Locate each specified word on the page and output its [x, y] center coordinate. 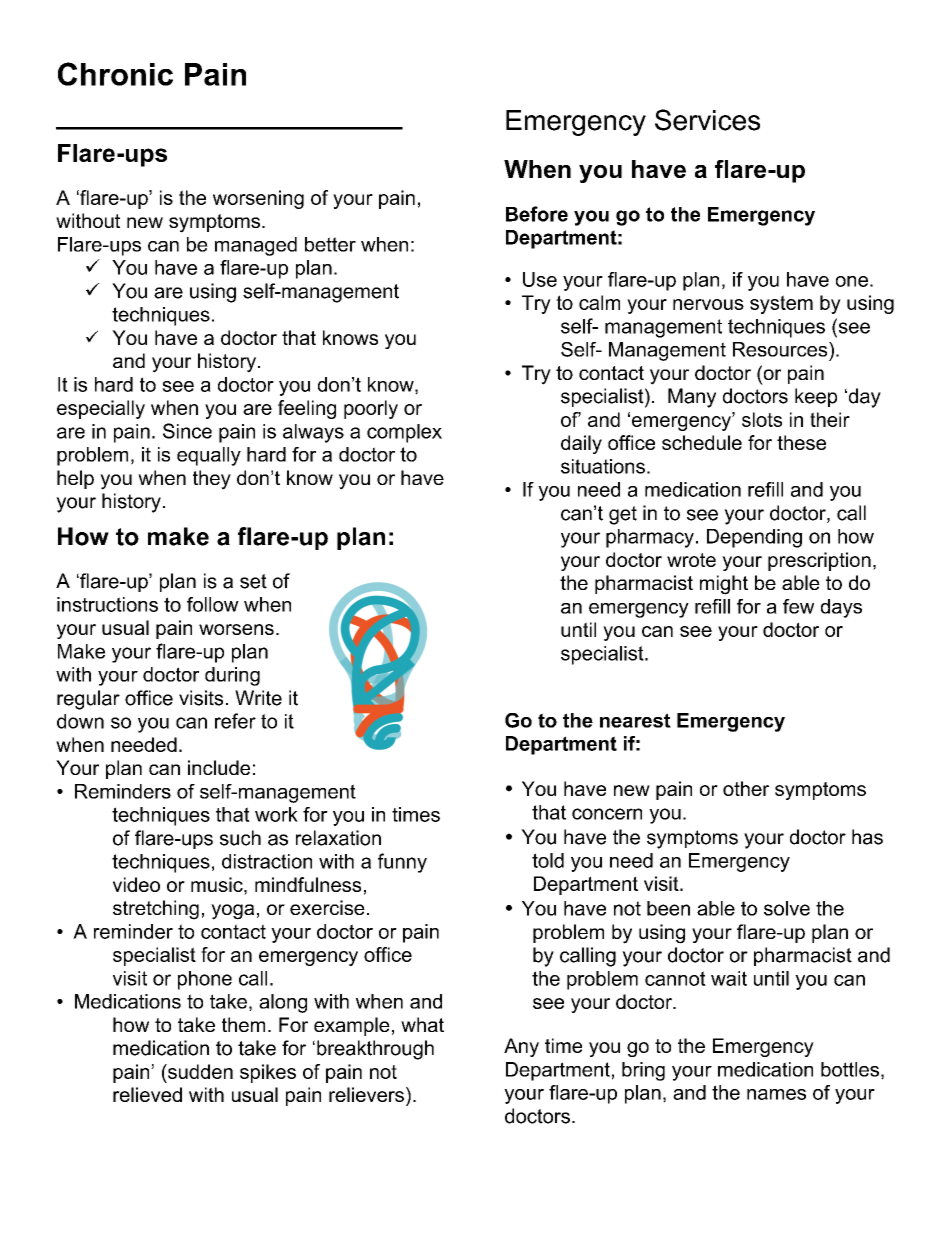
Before [537, 214]
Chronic [115, 74]
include [219, 767]
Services [707, 120]
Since [187, 431]
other [746, 788]
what [422, 1024]
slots [762, 419]
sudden [199, 1071]
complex [404, 433]
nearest [635, 720]
